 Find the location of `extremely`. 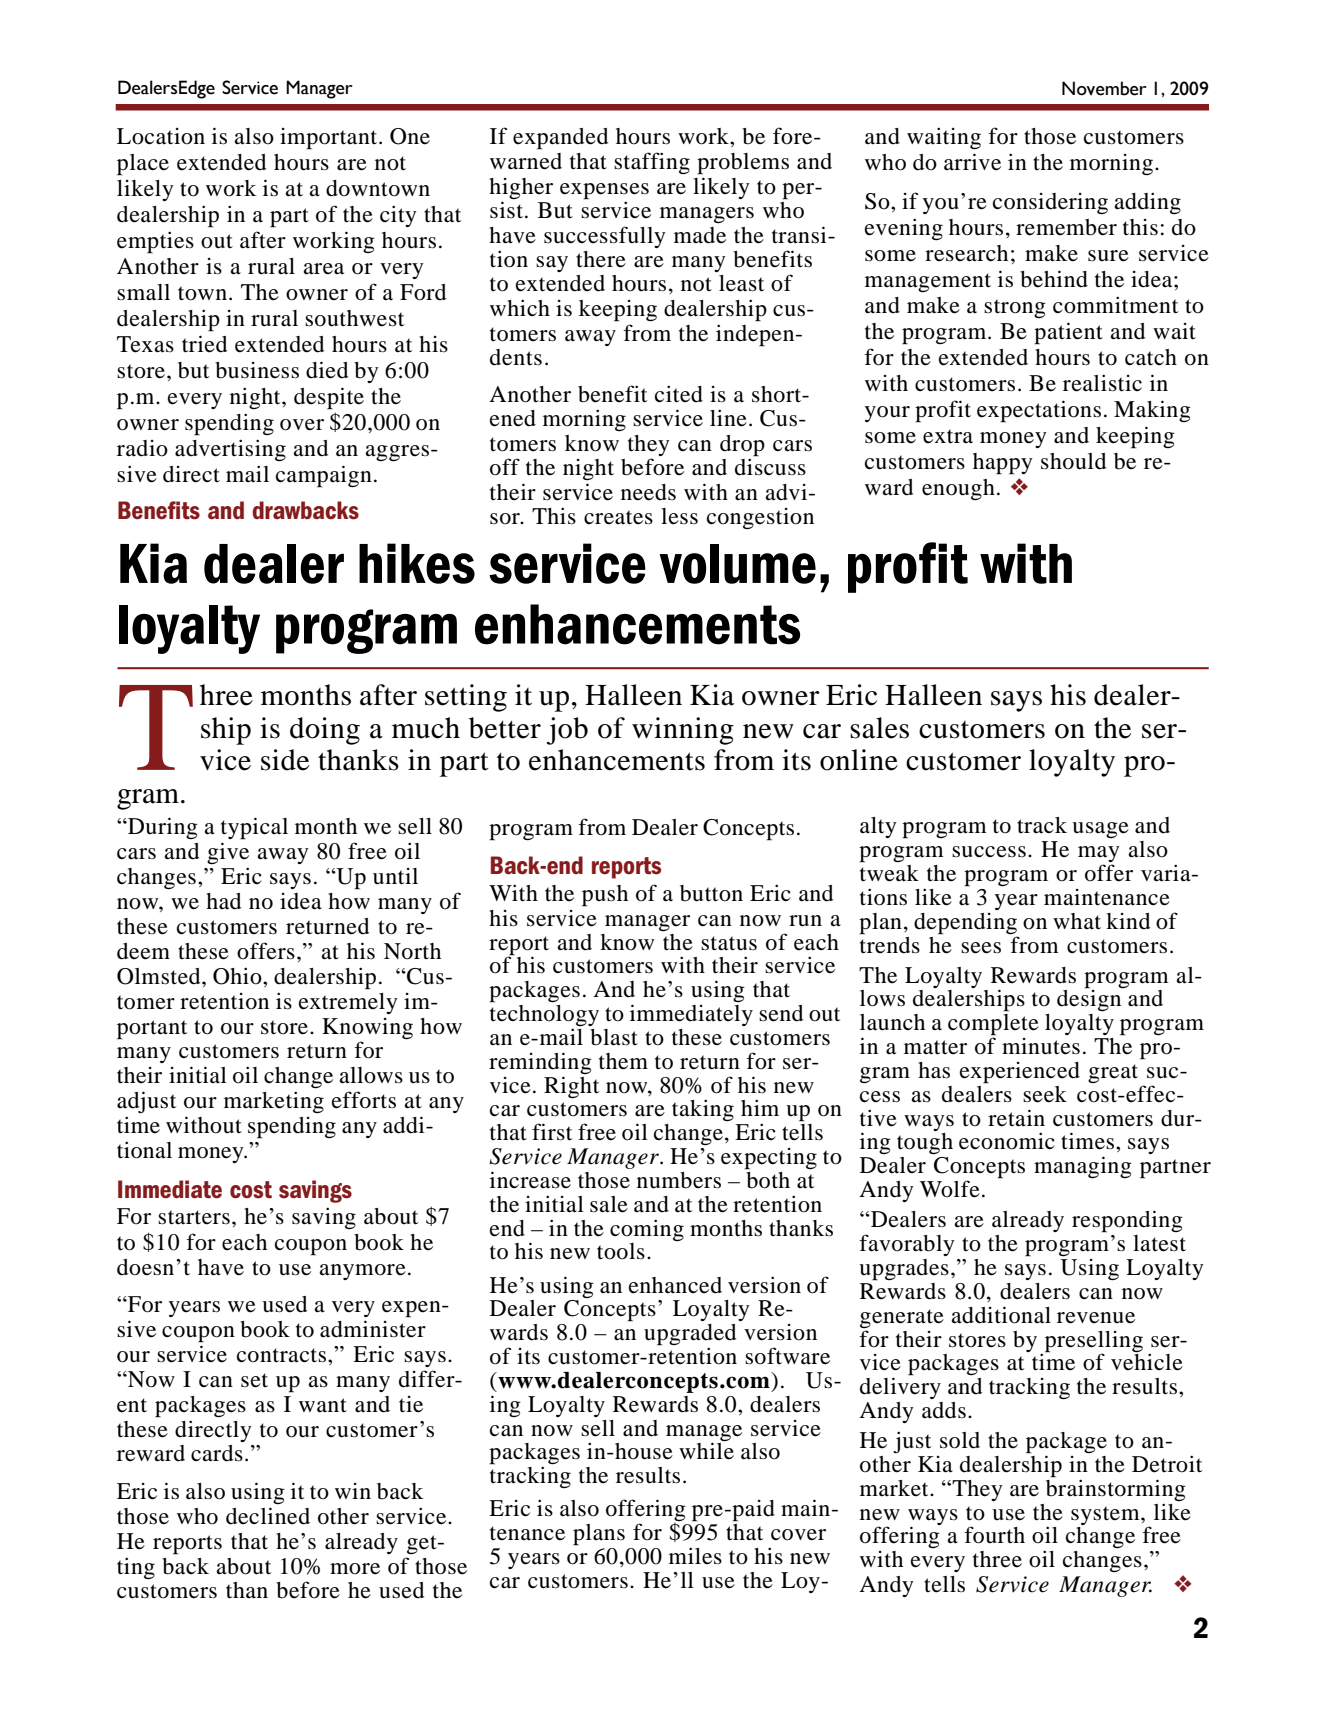

extremely is located at coordinates (348, 1003).
